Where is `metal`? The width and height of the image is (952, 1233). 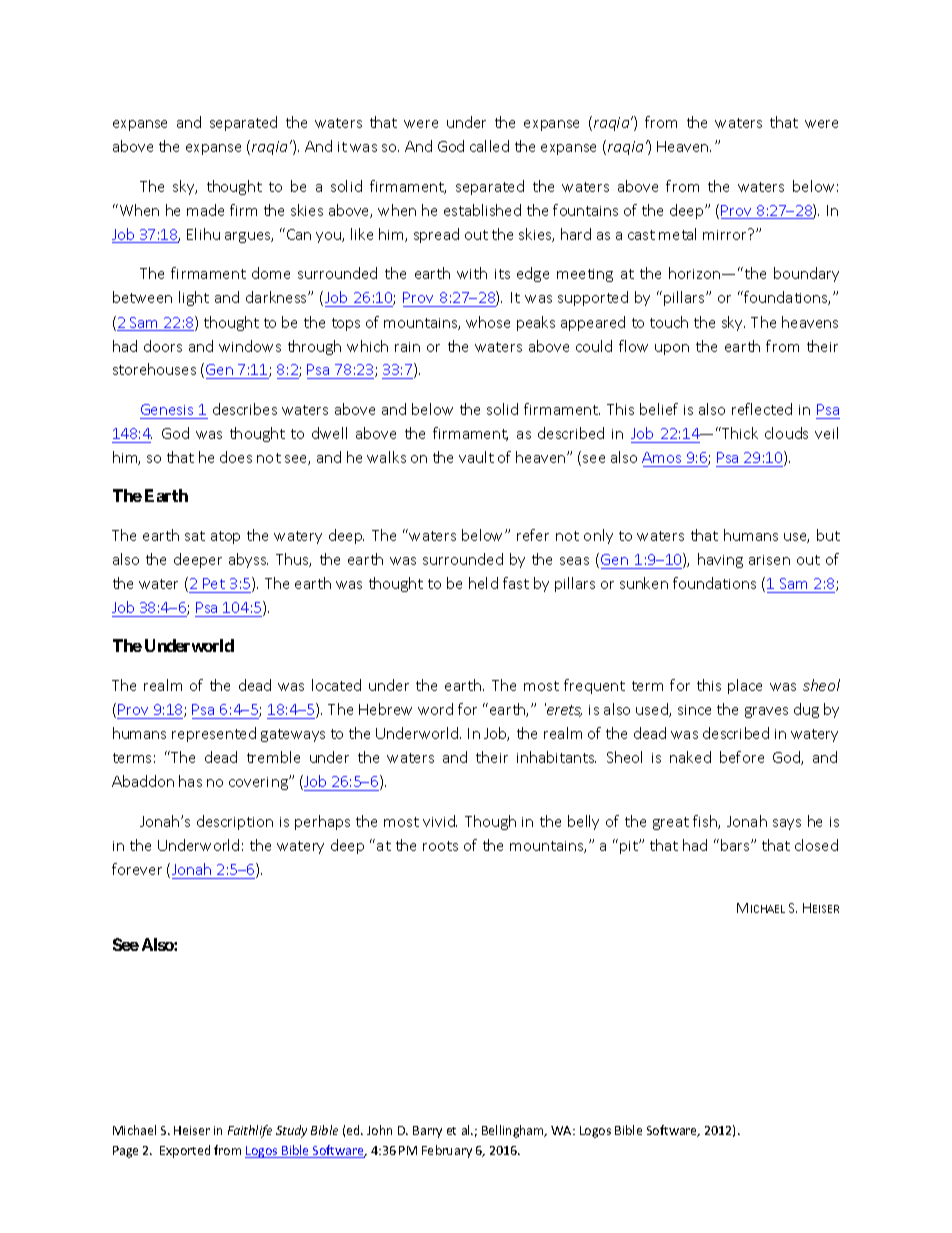 metal is located at coordinates (677, 234).
